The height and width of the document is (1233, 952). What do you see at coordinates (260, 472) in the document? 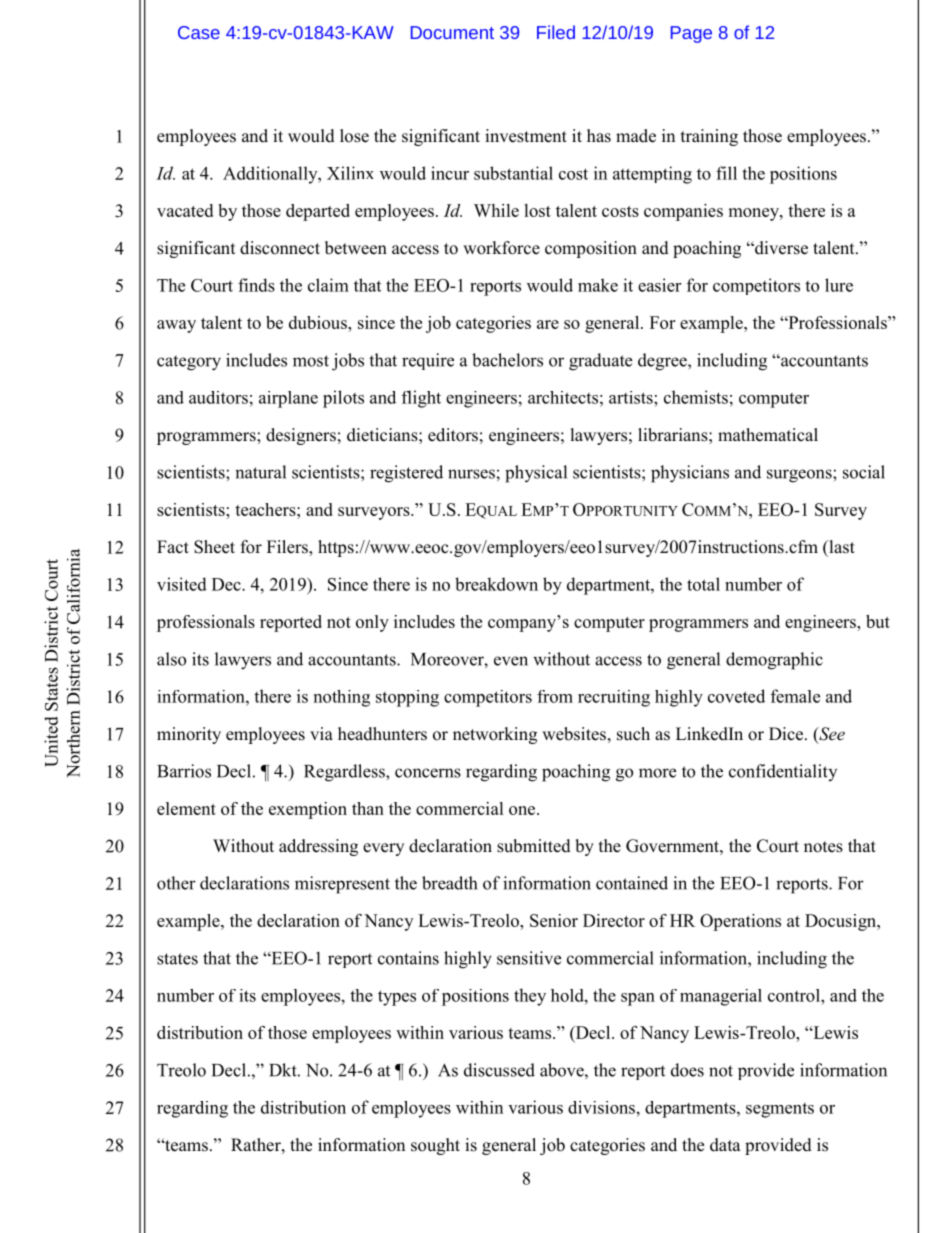
I see `natural` at bounding box center [260, 472].
